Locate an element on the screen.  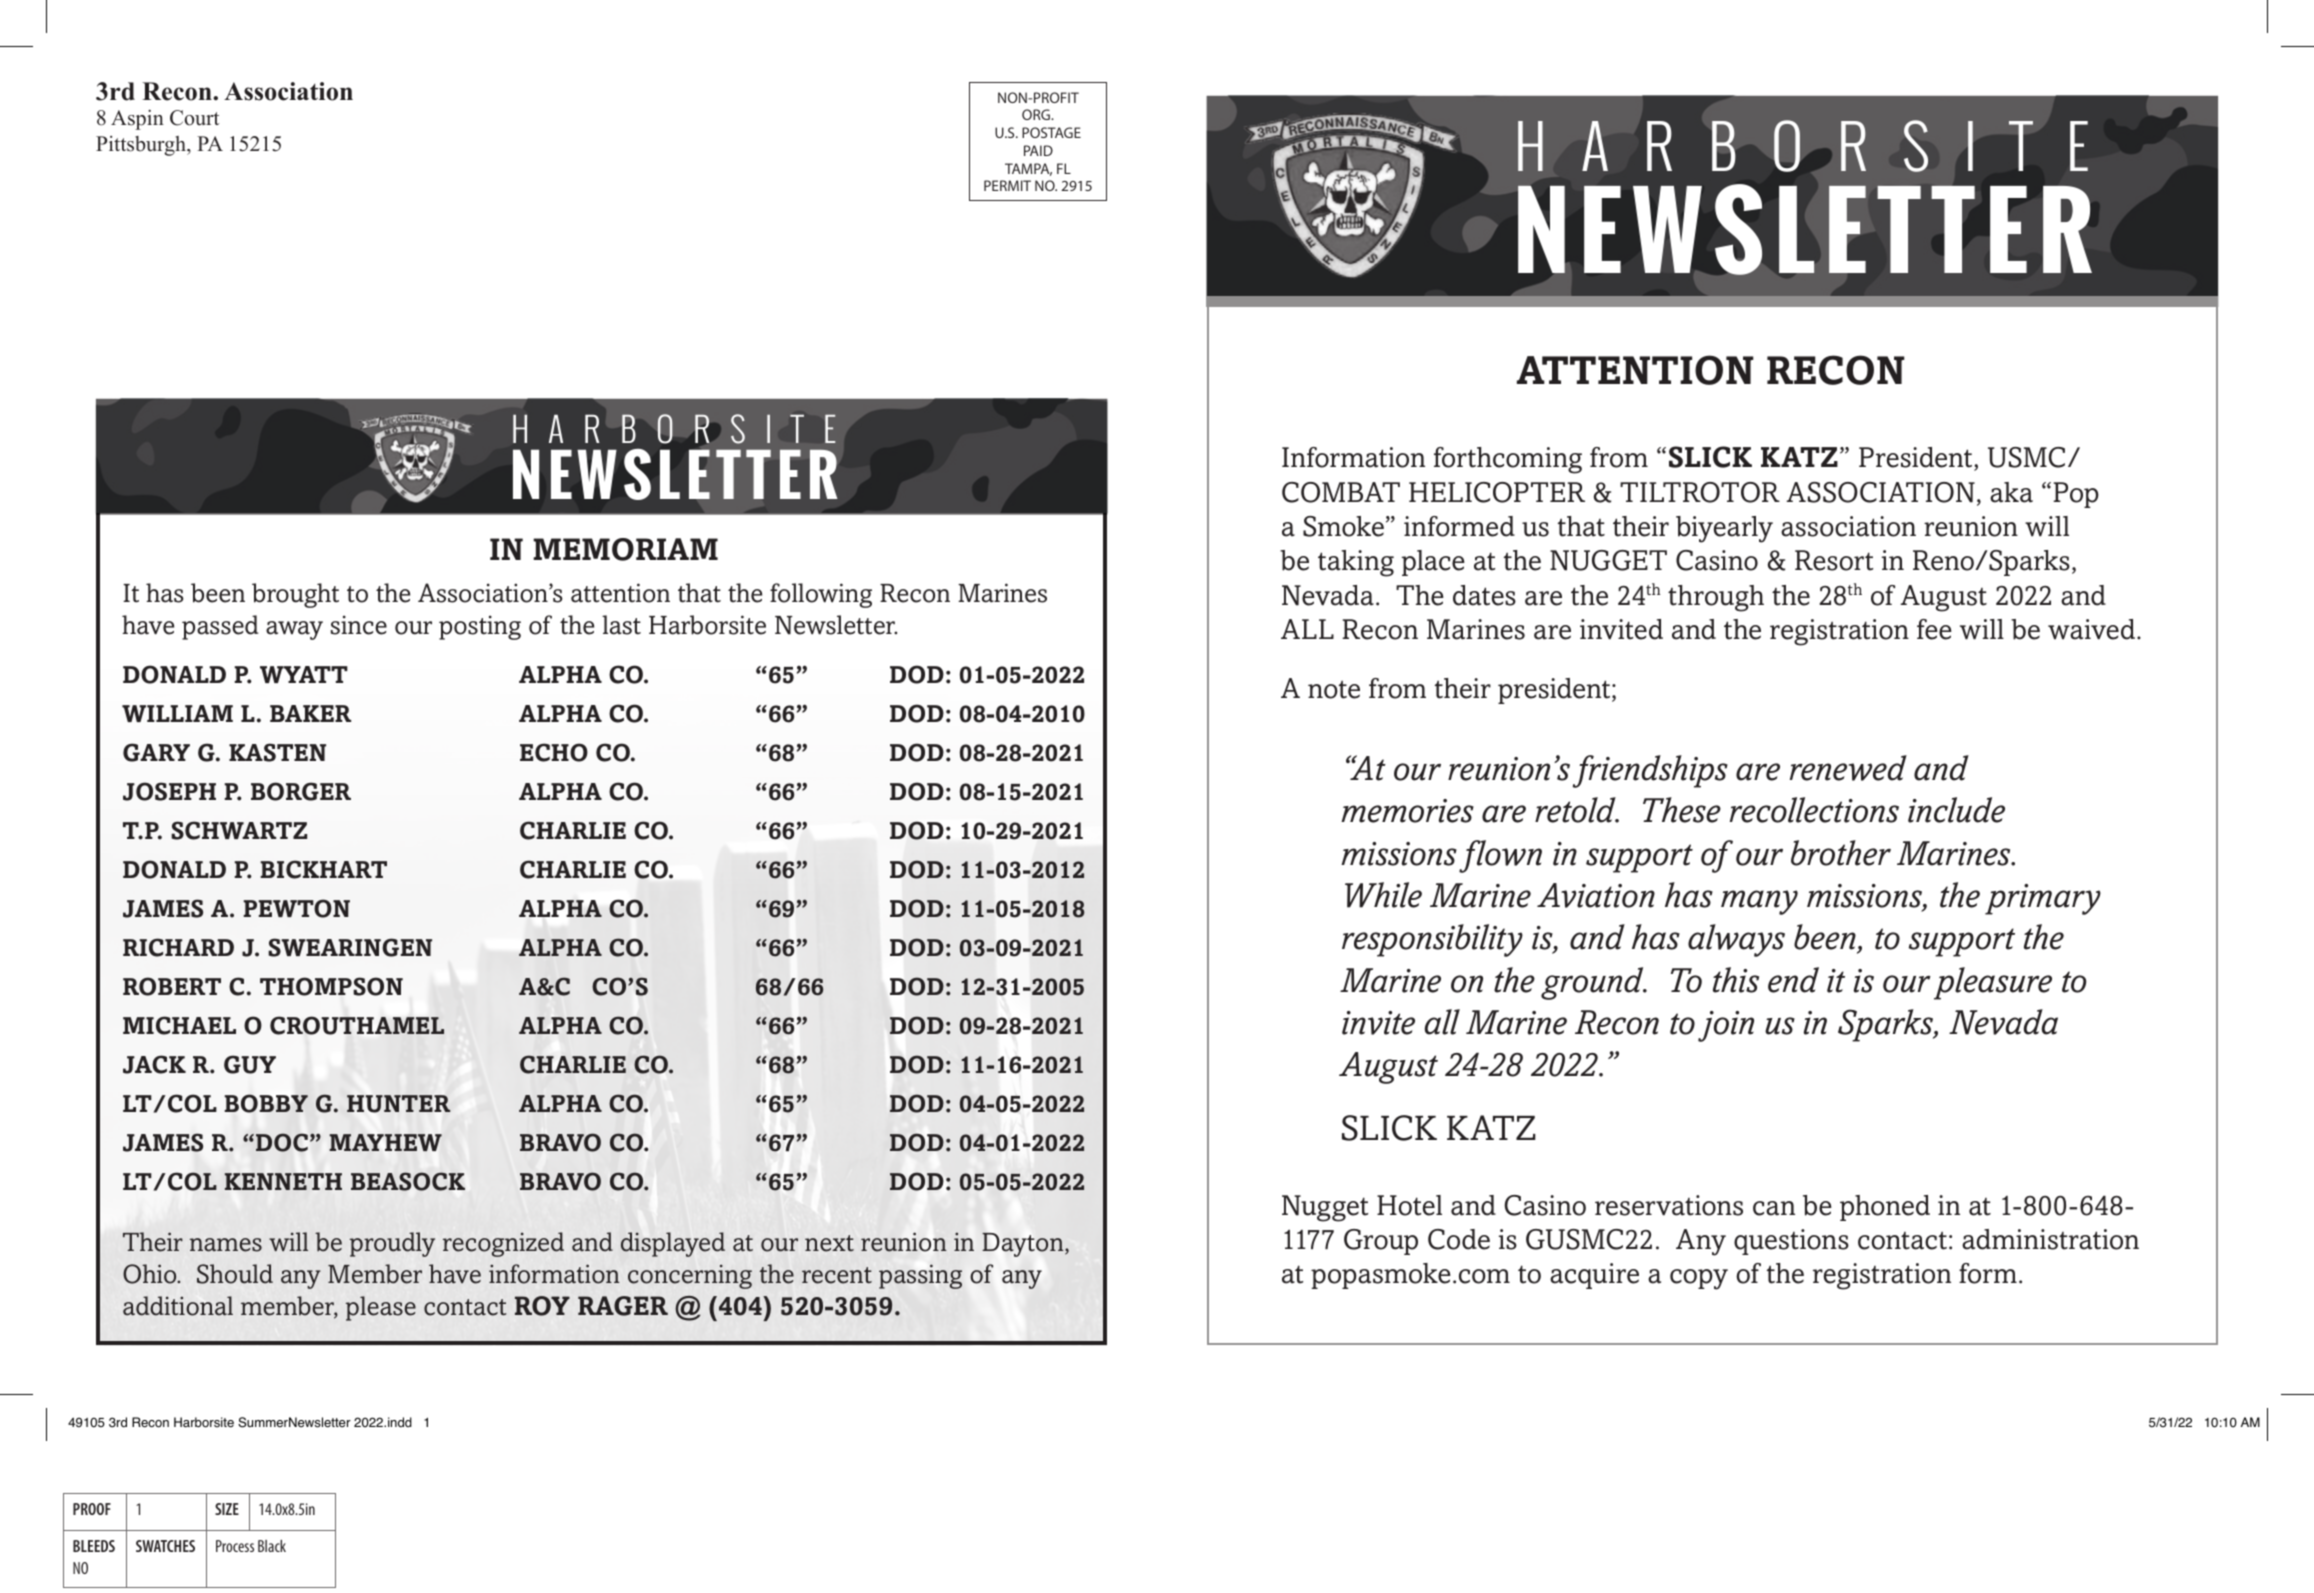
POSTAGE is located at coordinates (1051, 132).
